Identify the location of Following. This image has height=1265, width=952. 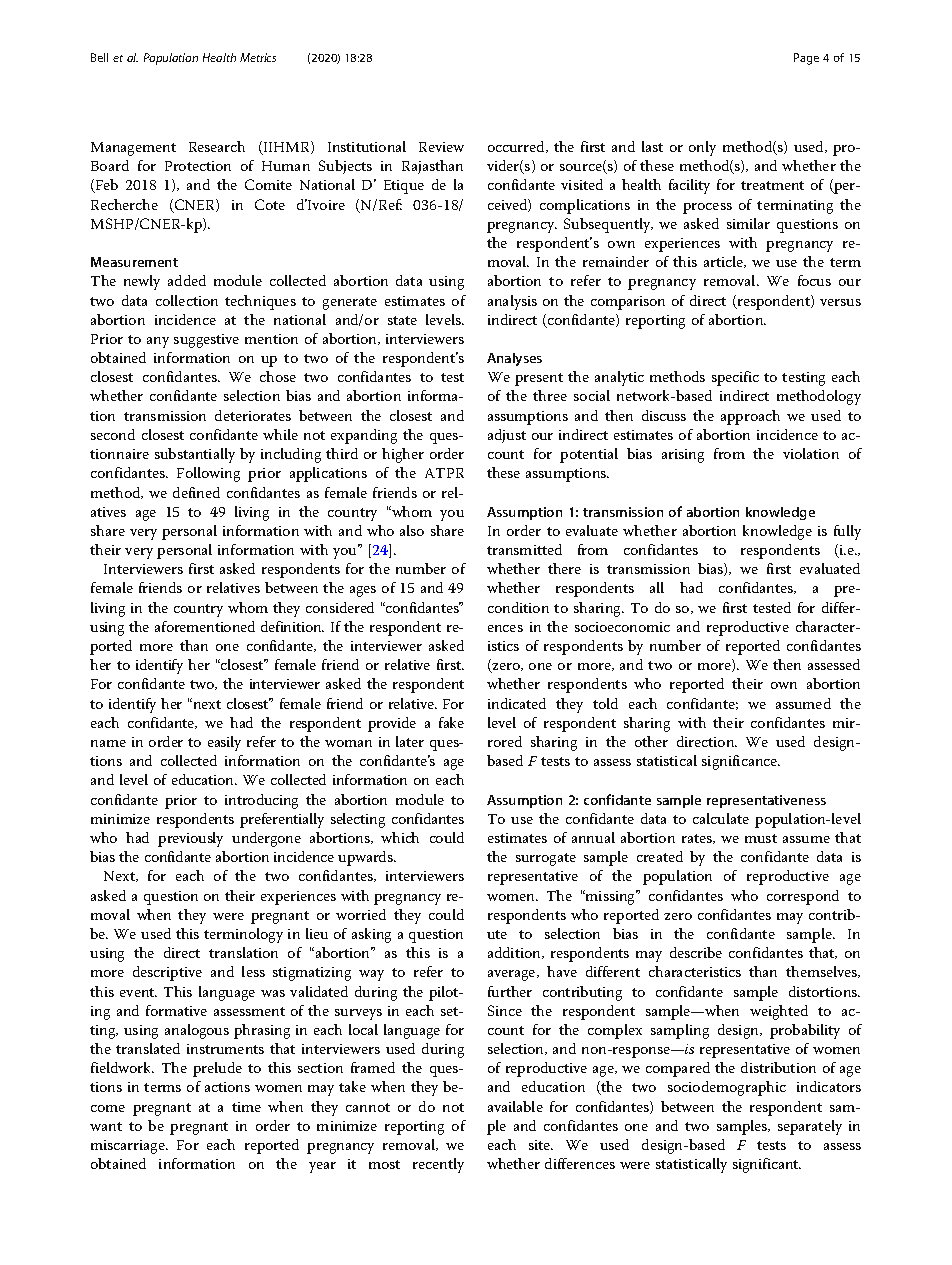
(208, 474).
